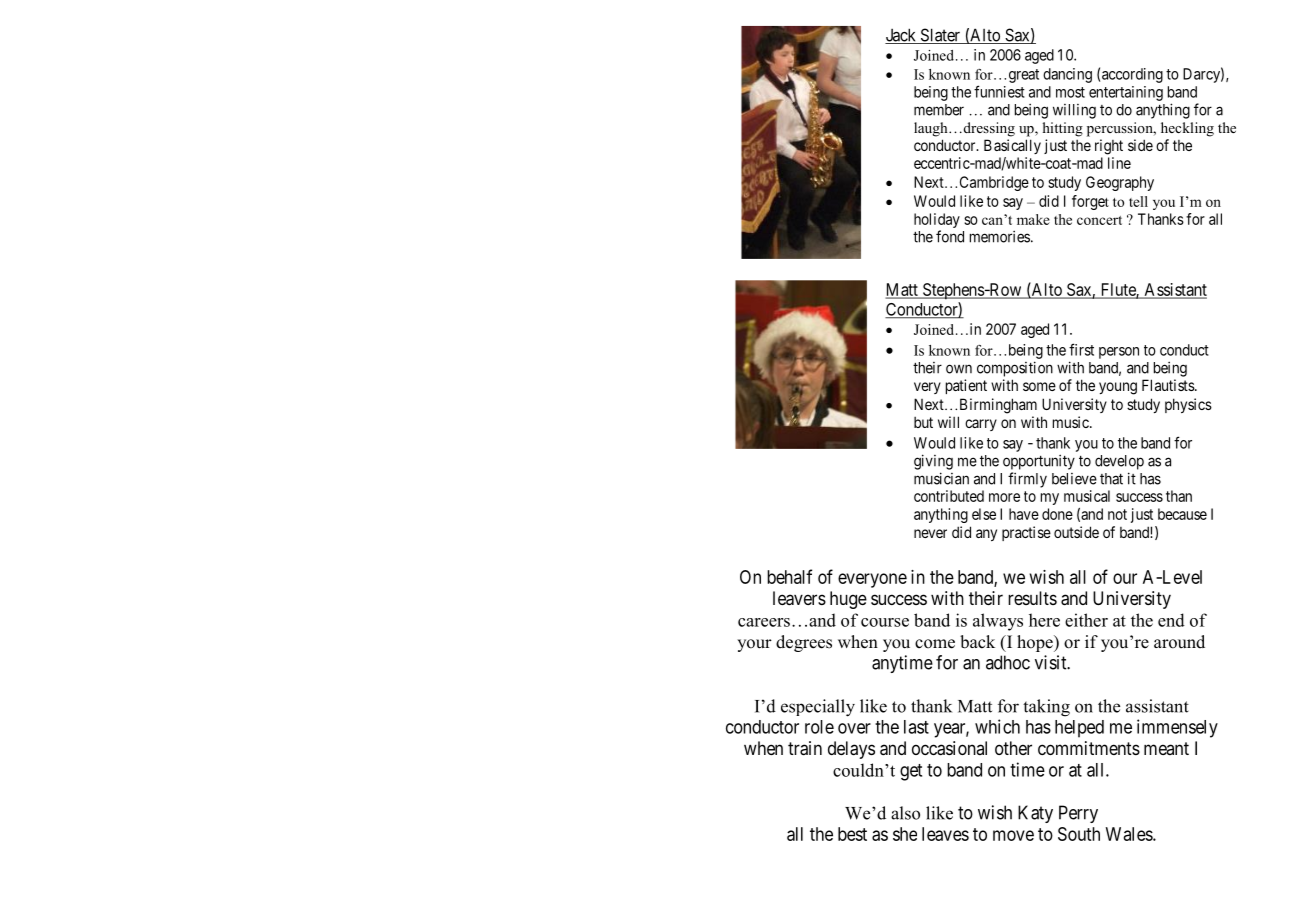 The width and height of the screenshot is (1307, 924). I want to click on end, so click(1171, 620).
